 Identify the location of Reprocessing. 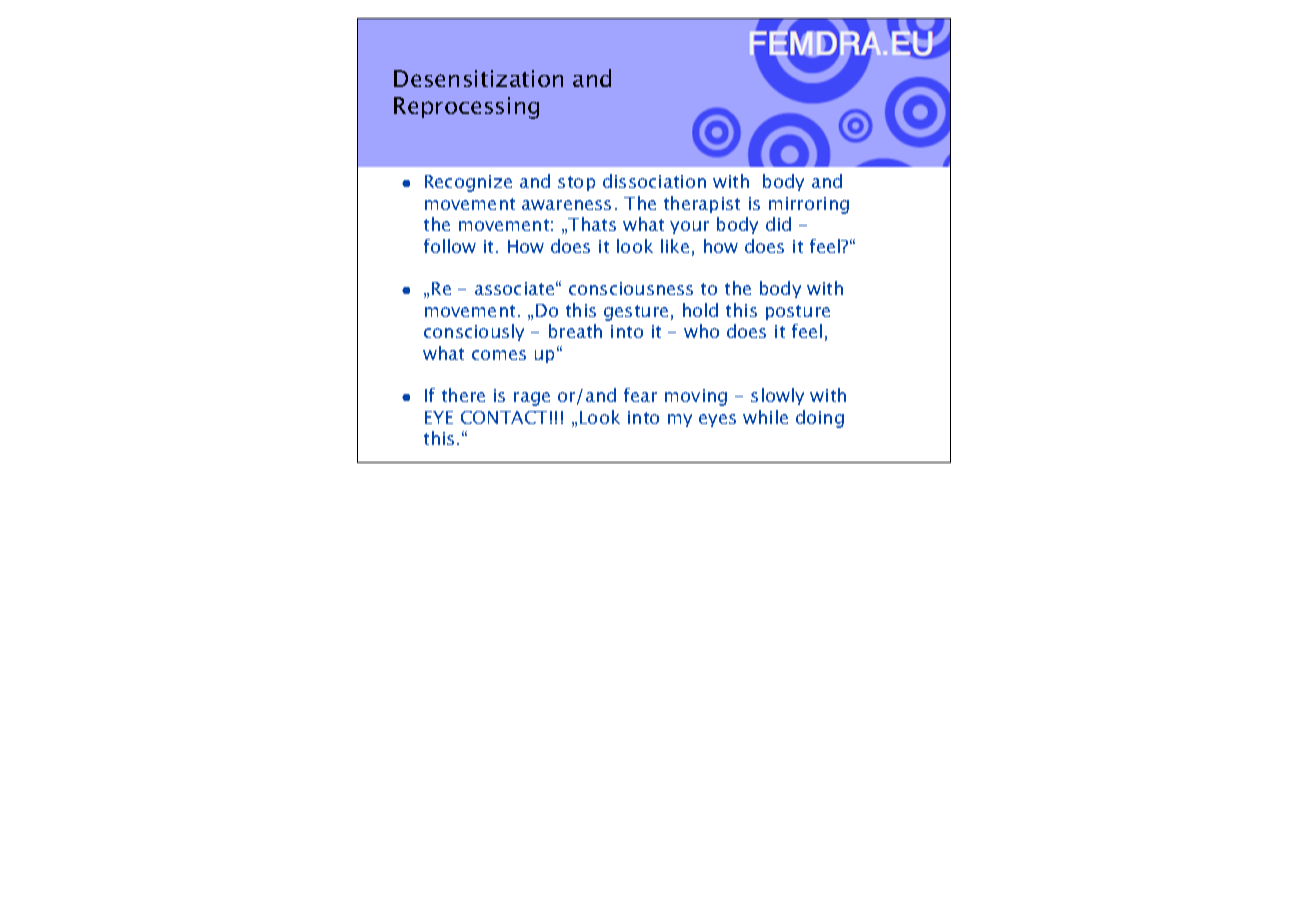
(466, 108).
